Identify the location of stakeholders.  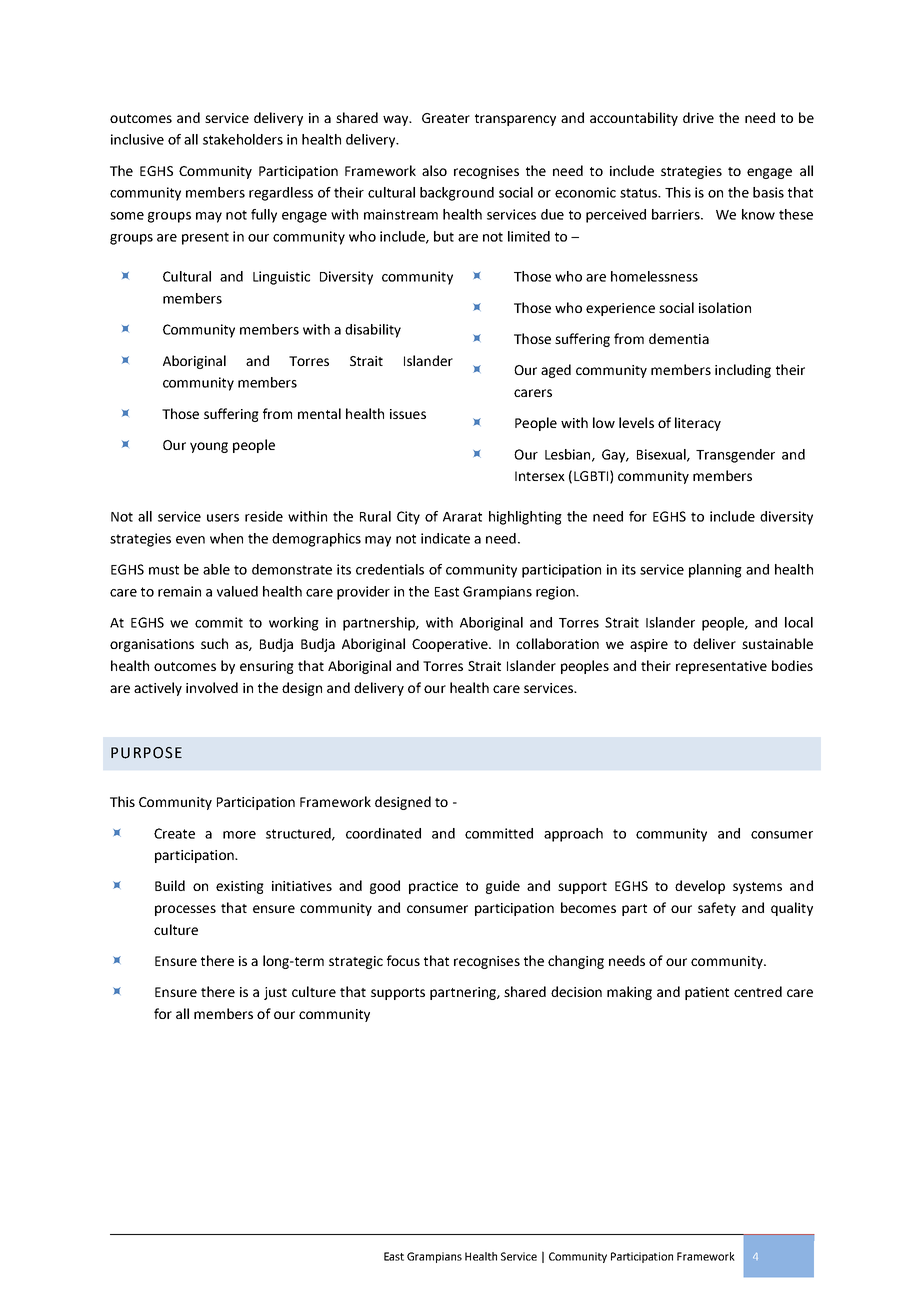
(243, 139).
